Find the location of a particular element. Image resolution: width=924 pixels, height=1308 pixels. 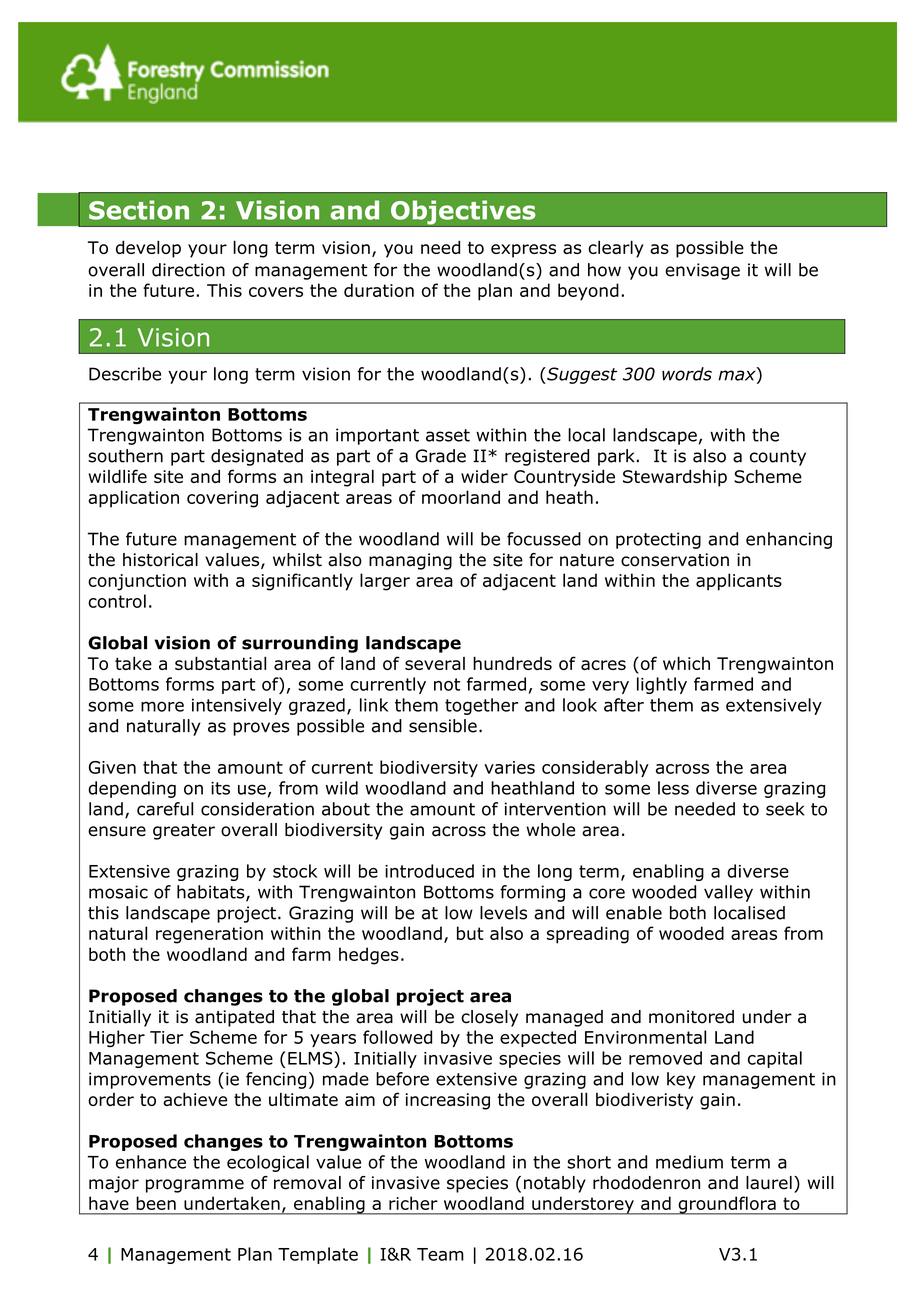

historical is located at coordinates (160, 560).
